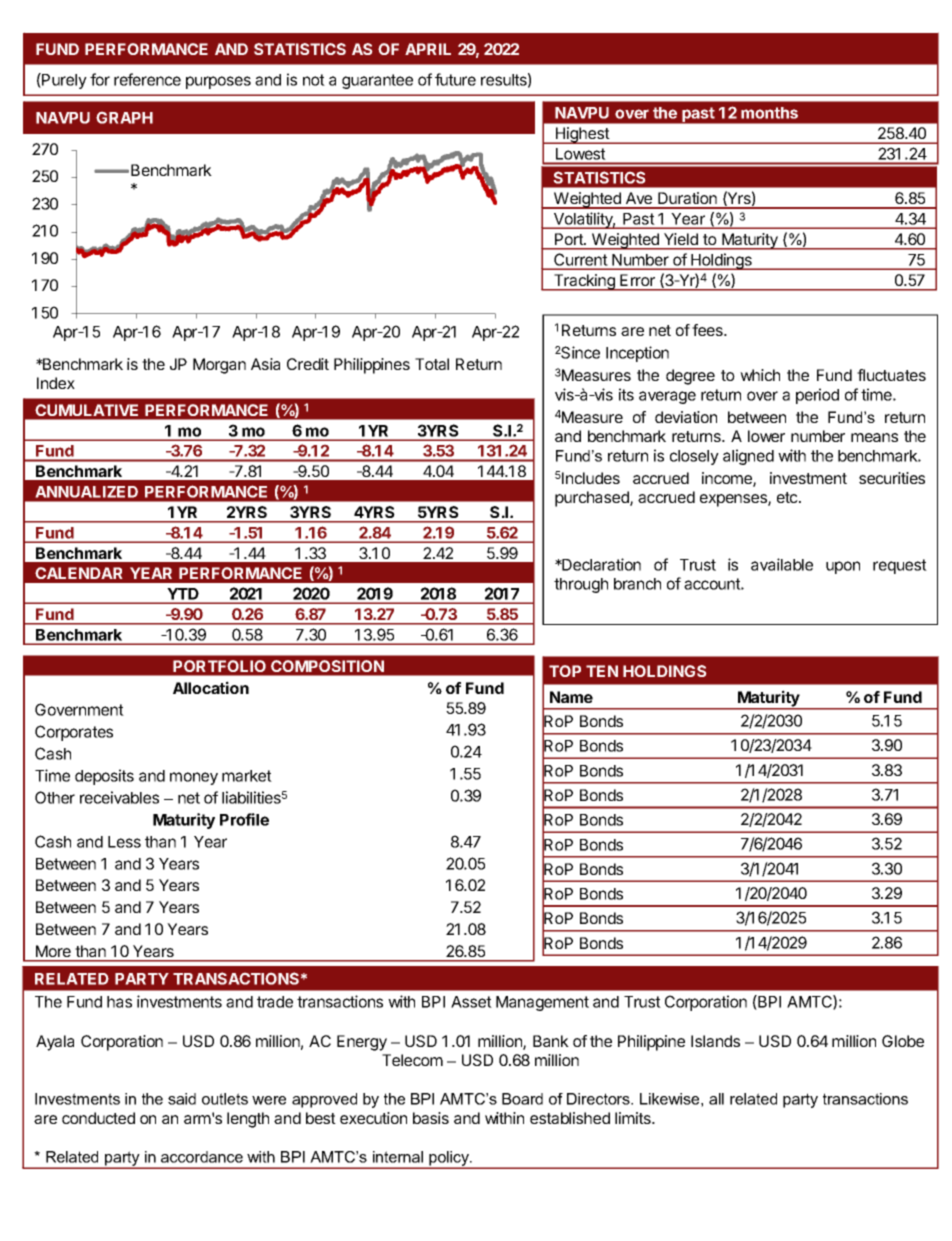 The width and height of the page is (952, 1241). Describe the element at coordinates (431, 1118) in the page. I see `basis` at that location.
